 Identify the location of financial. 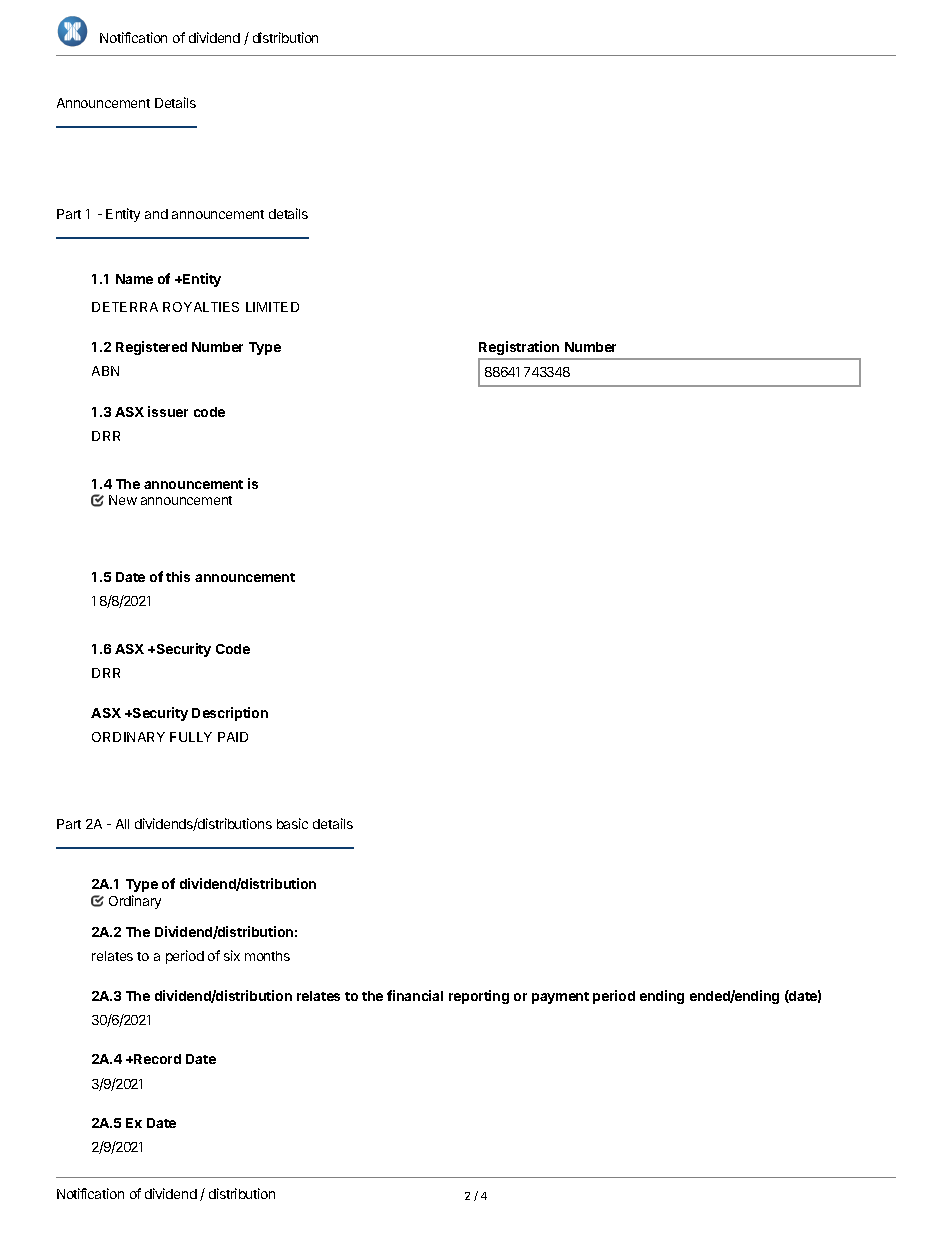
(415, 995).
